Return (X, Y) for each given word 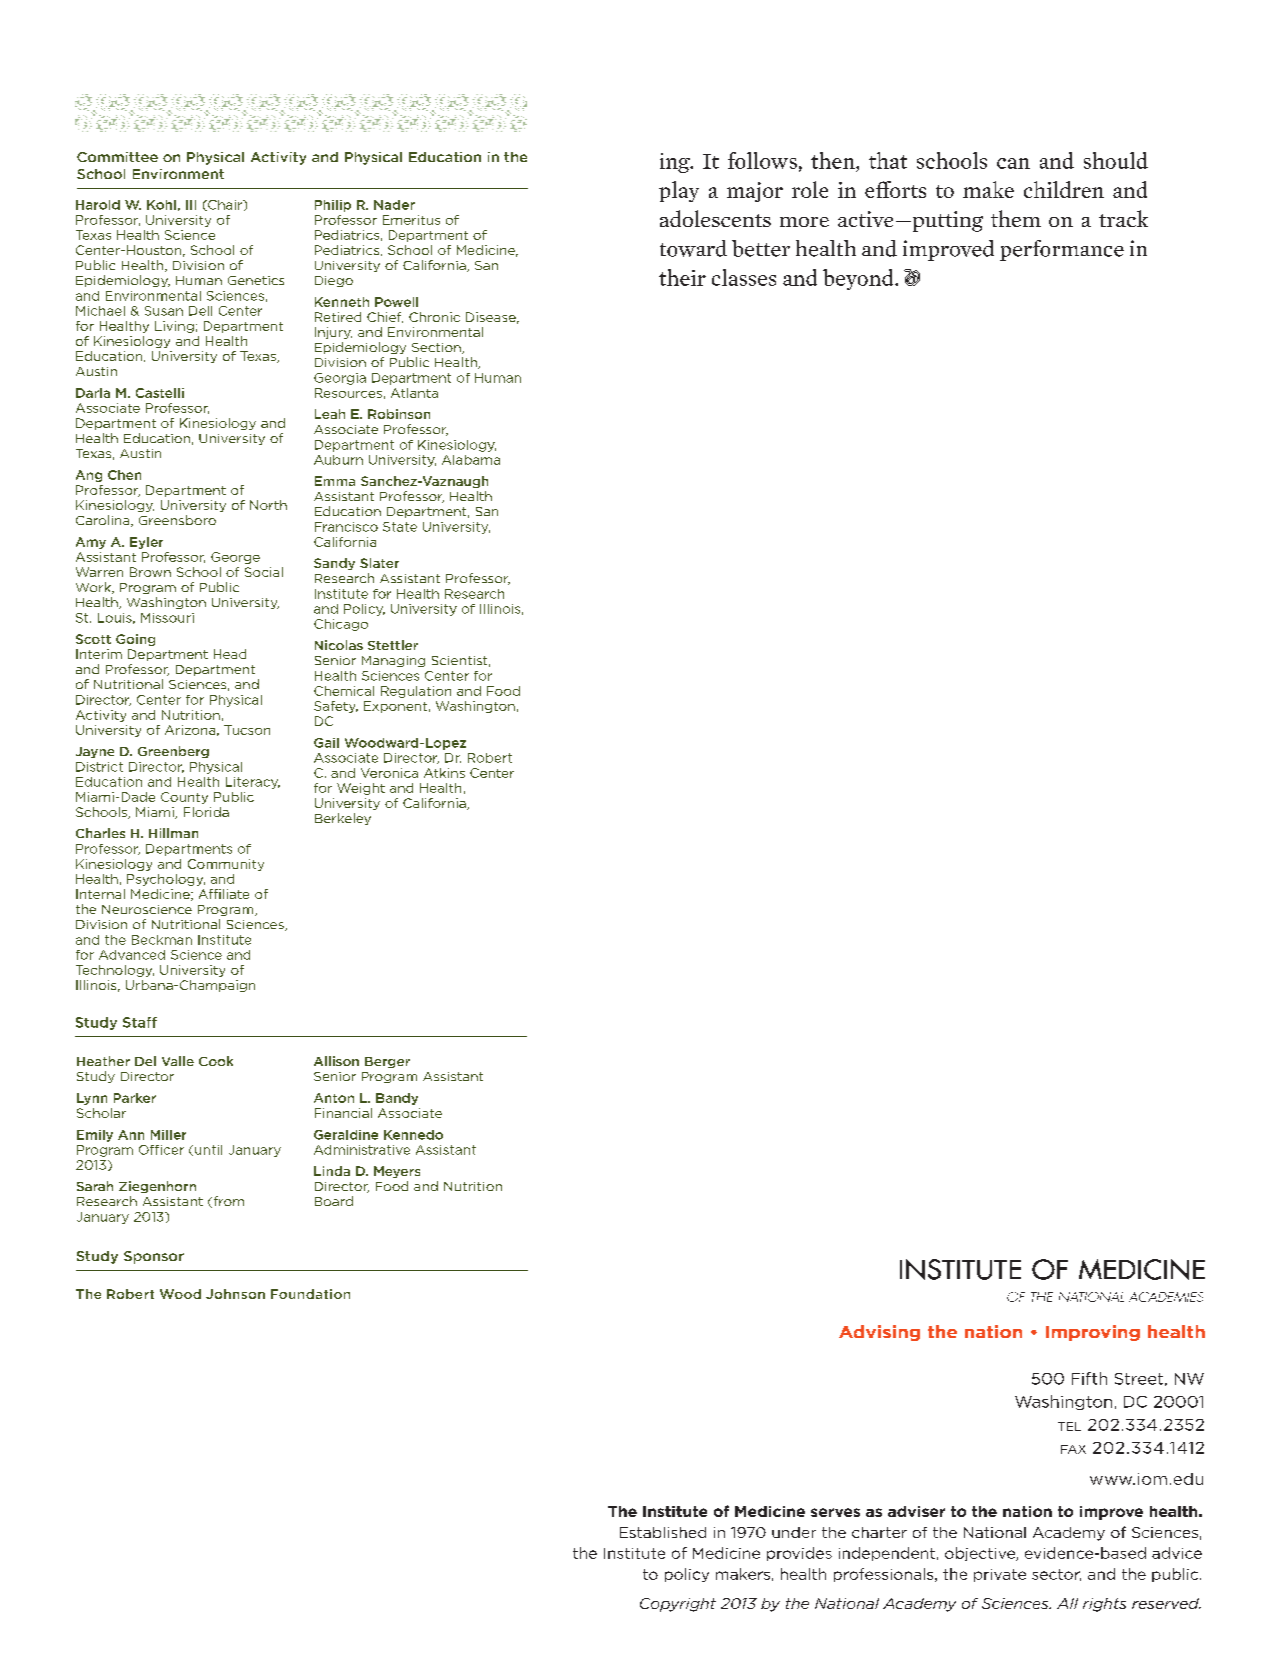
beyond (859, 279)
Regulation (416, 692)
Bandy (397, 1099)
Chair (225, 205)
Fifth (1089, 1378)
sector (1056, 1575)
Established (663, 1532)
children (1064, 189)
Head (230, 654)
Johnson (235, 1294)
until (208, 1150)
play (679, 191)
